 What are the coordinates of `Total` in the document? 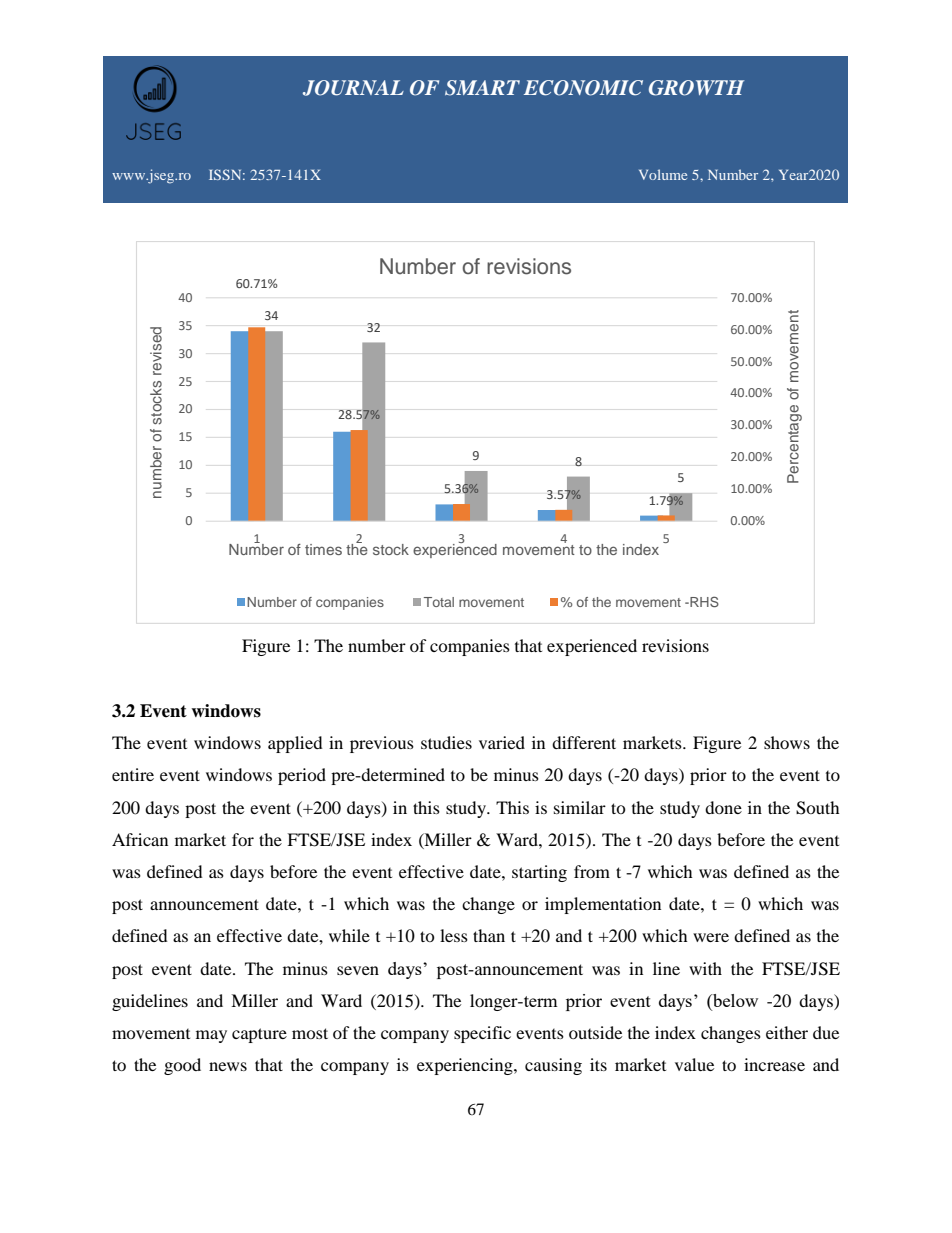 It's located at (439, 602).
